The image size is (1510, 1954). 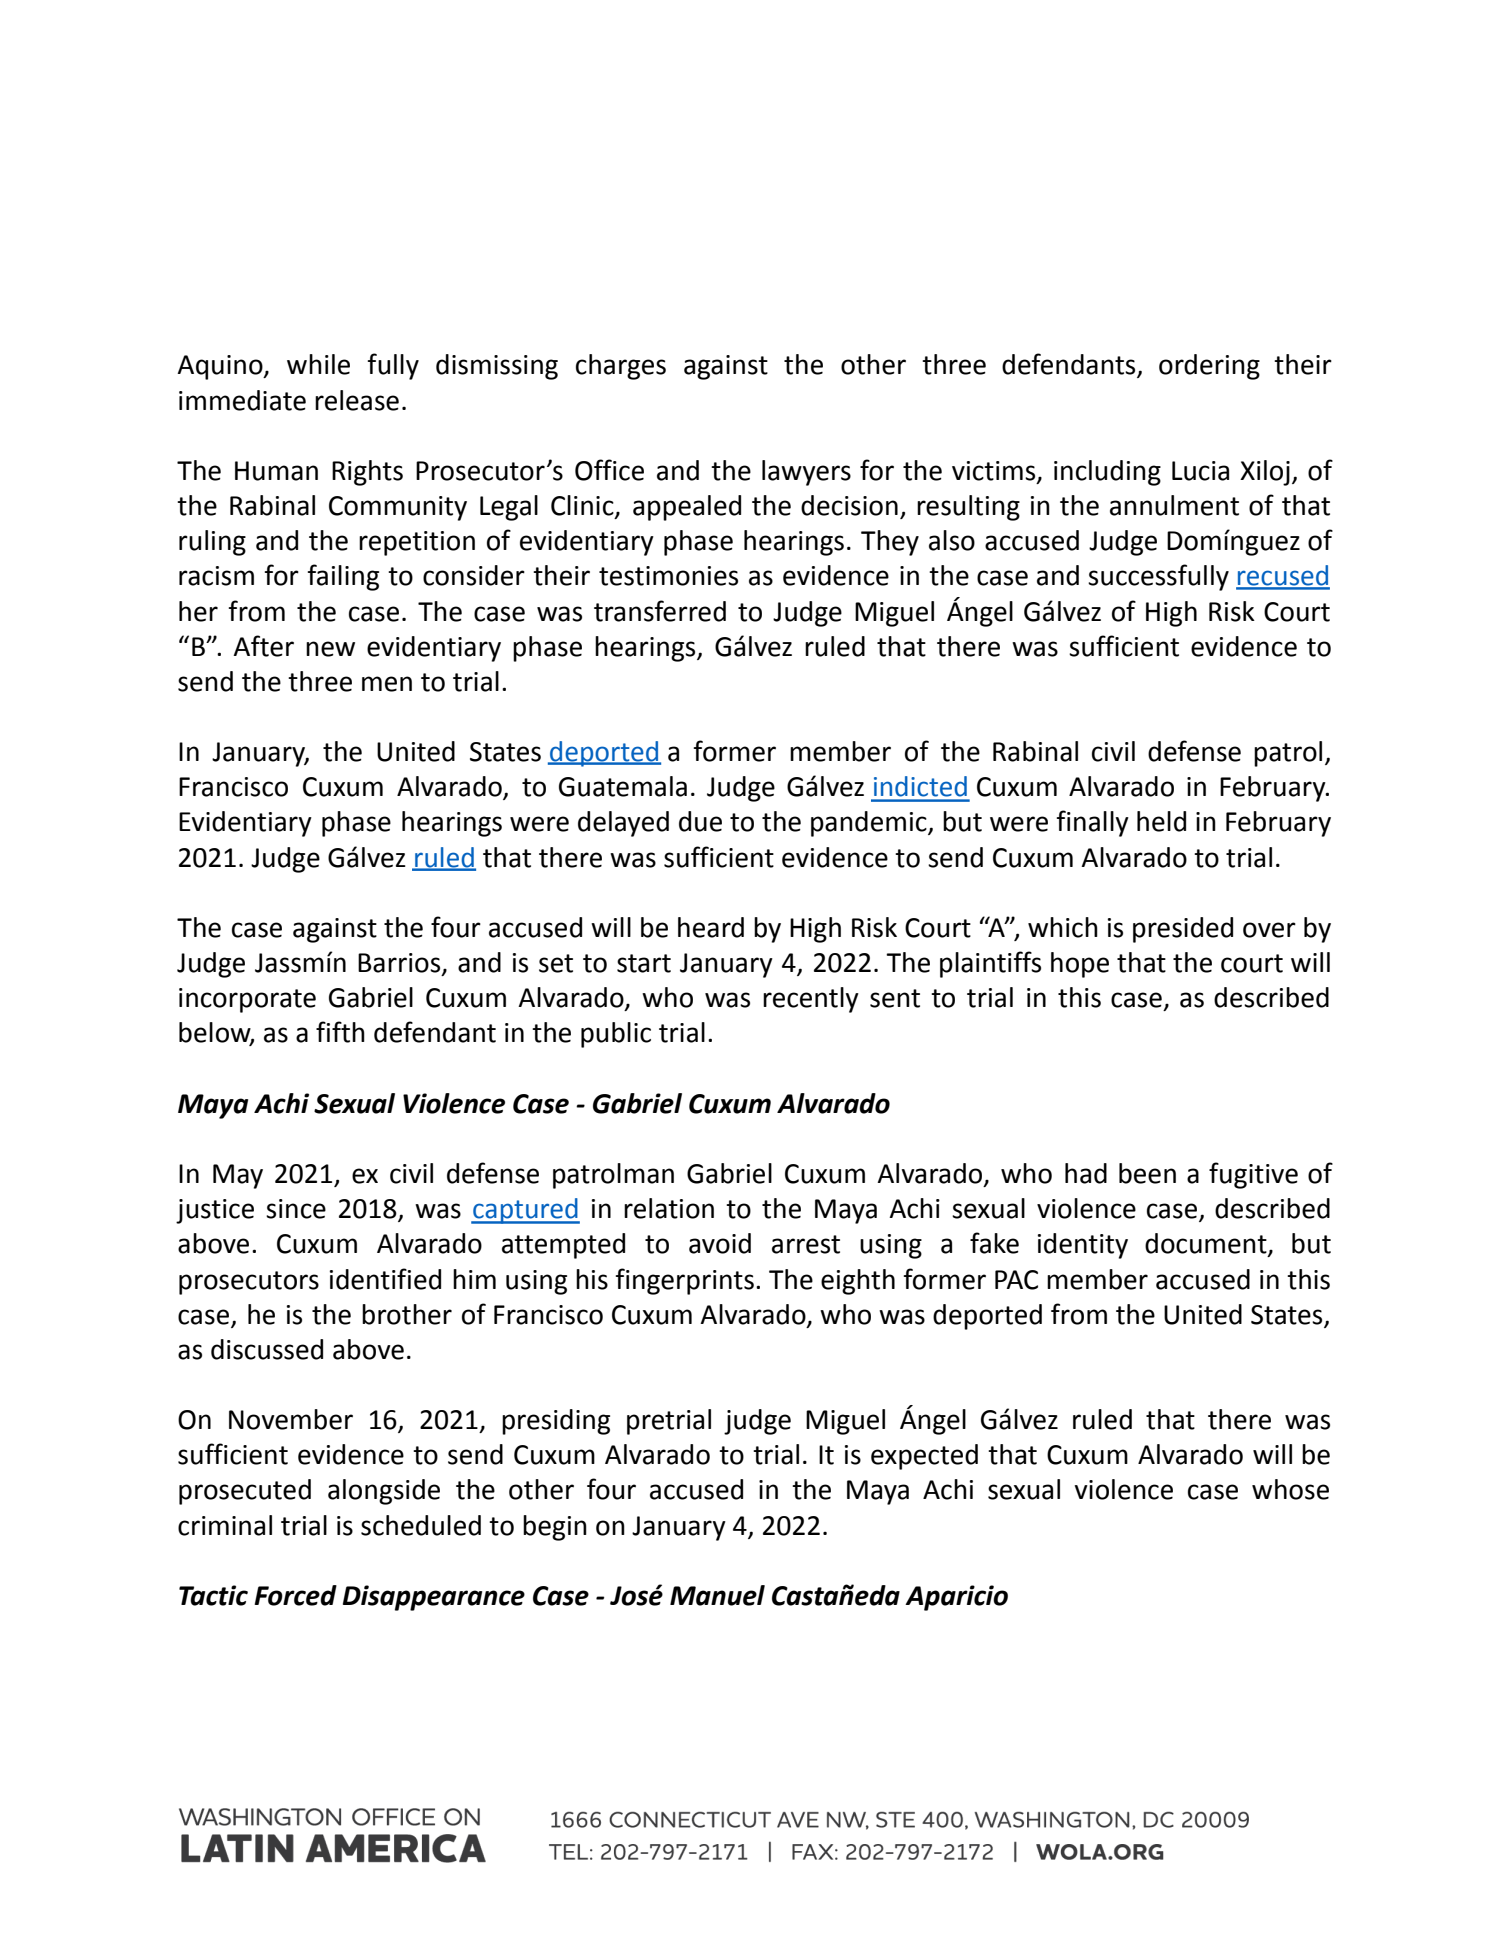 I want to click on lawyers, so click(x=806, y=473).
